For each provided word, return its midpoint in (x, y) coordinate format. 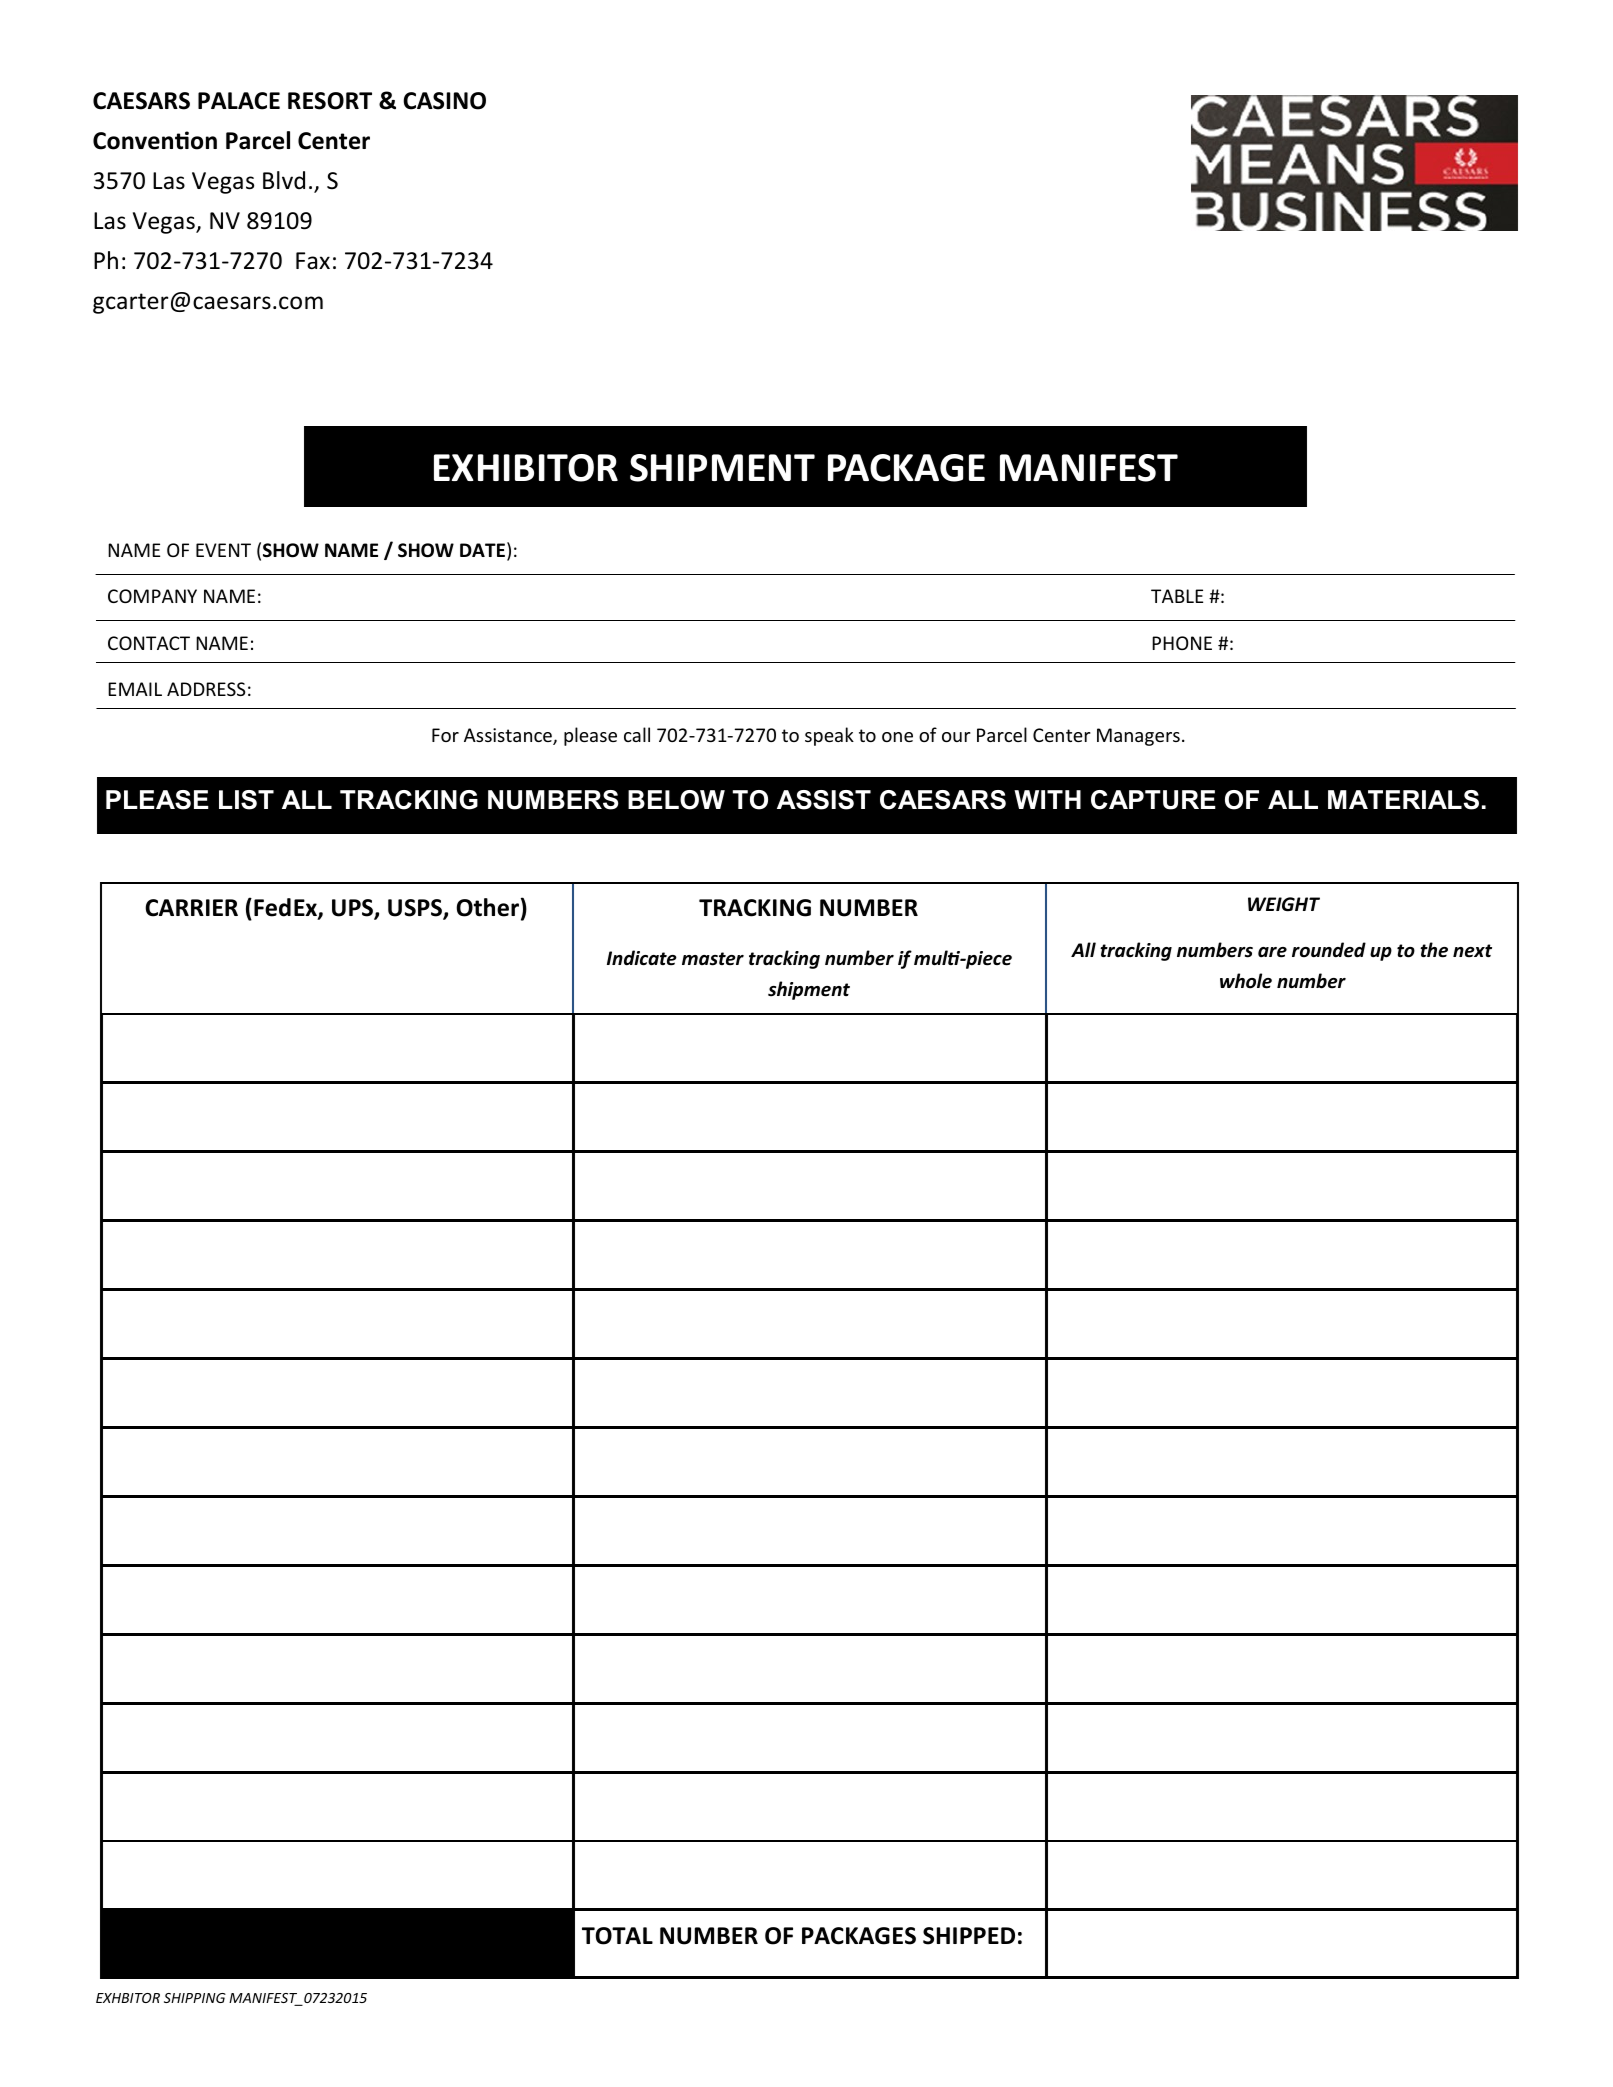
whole (1246, 981)
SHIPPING (195, 1998)
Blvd (284, 180)
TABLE (1177, 596)
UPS (353, 909)
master (713, 959)
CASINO (444, 101)
